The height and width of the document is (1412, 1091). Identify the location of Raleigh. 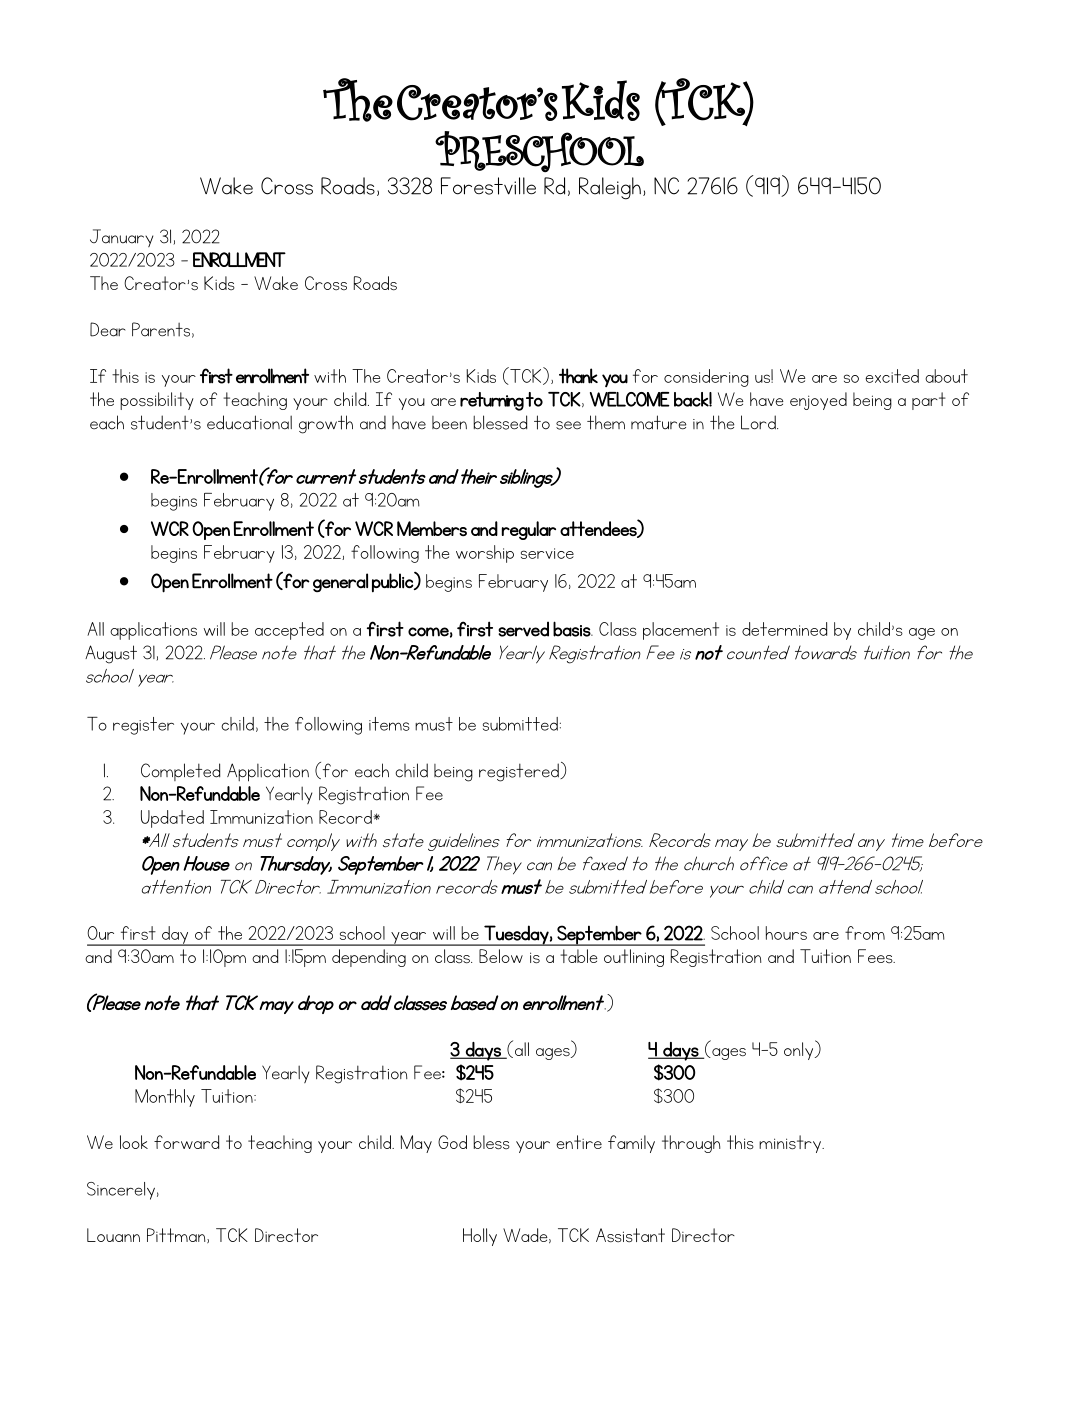
(610, 188).
